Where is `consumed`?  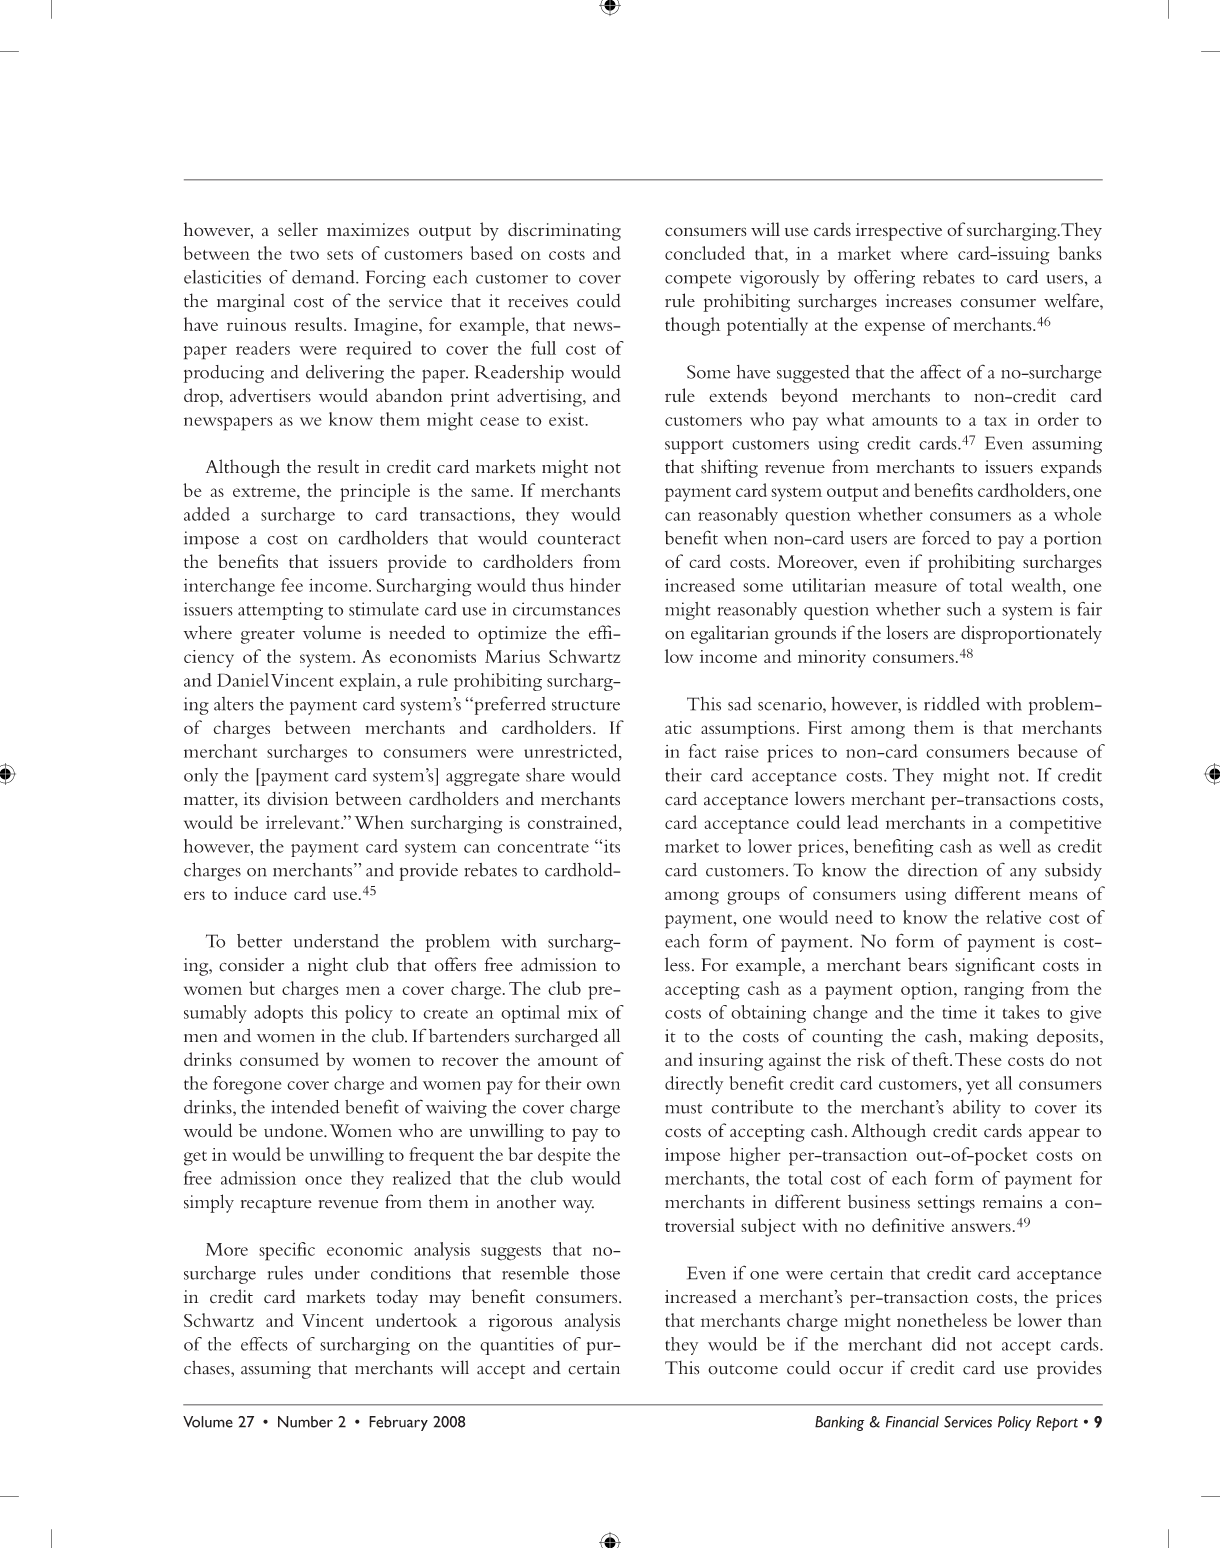 consumed is located at coordinates (279, 1059).
